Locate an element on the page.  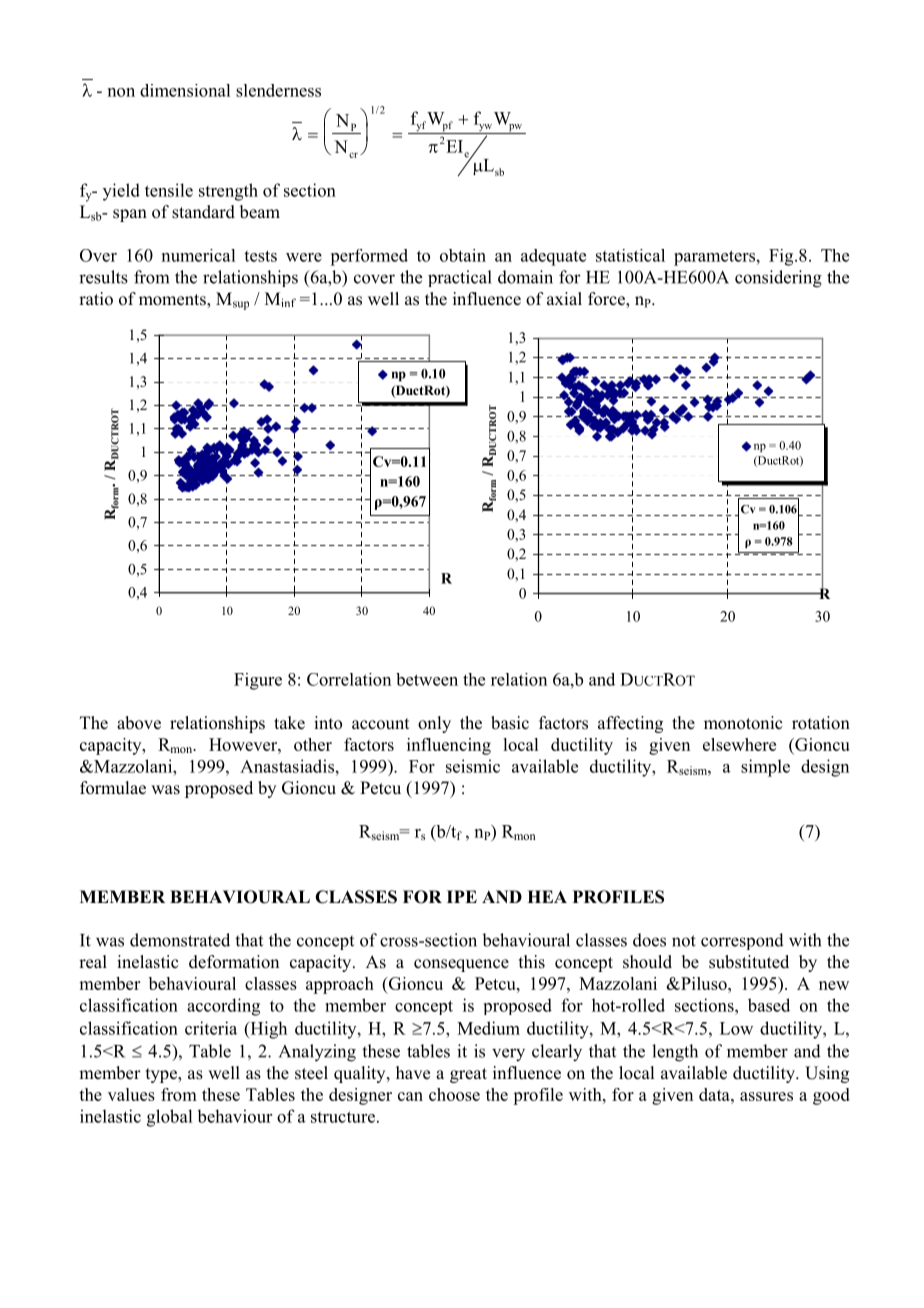
moments is located at coordinates (173, 301).
